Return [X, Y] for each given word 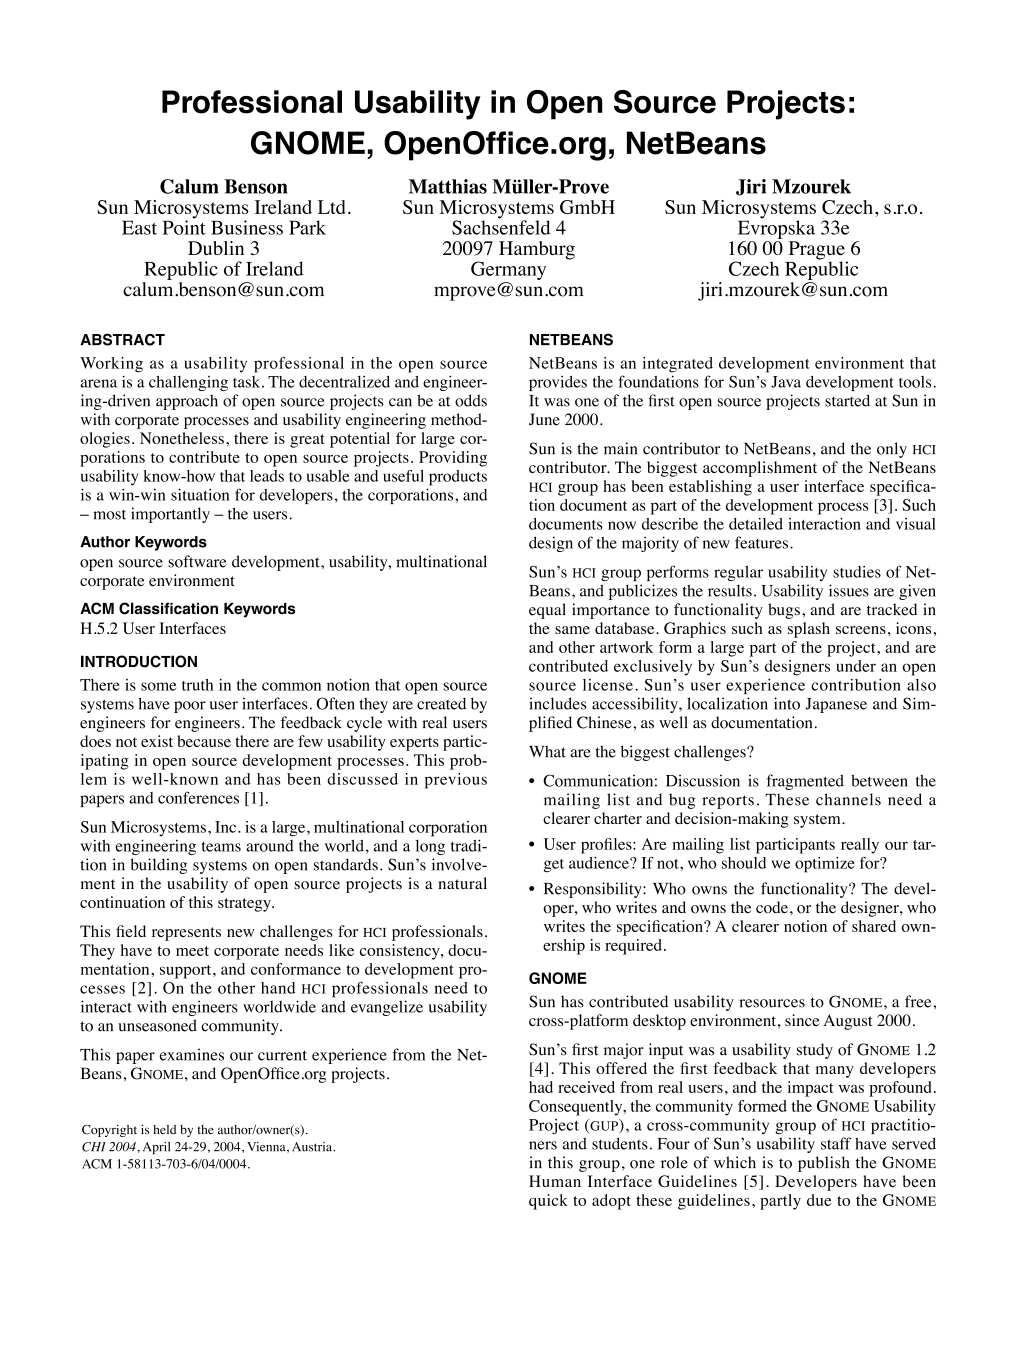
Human [555, 1181]
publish [824, 1164]
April [156, 1148]
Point [184, 226]
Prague [818, 251]
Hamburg [537, 250]
